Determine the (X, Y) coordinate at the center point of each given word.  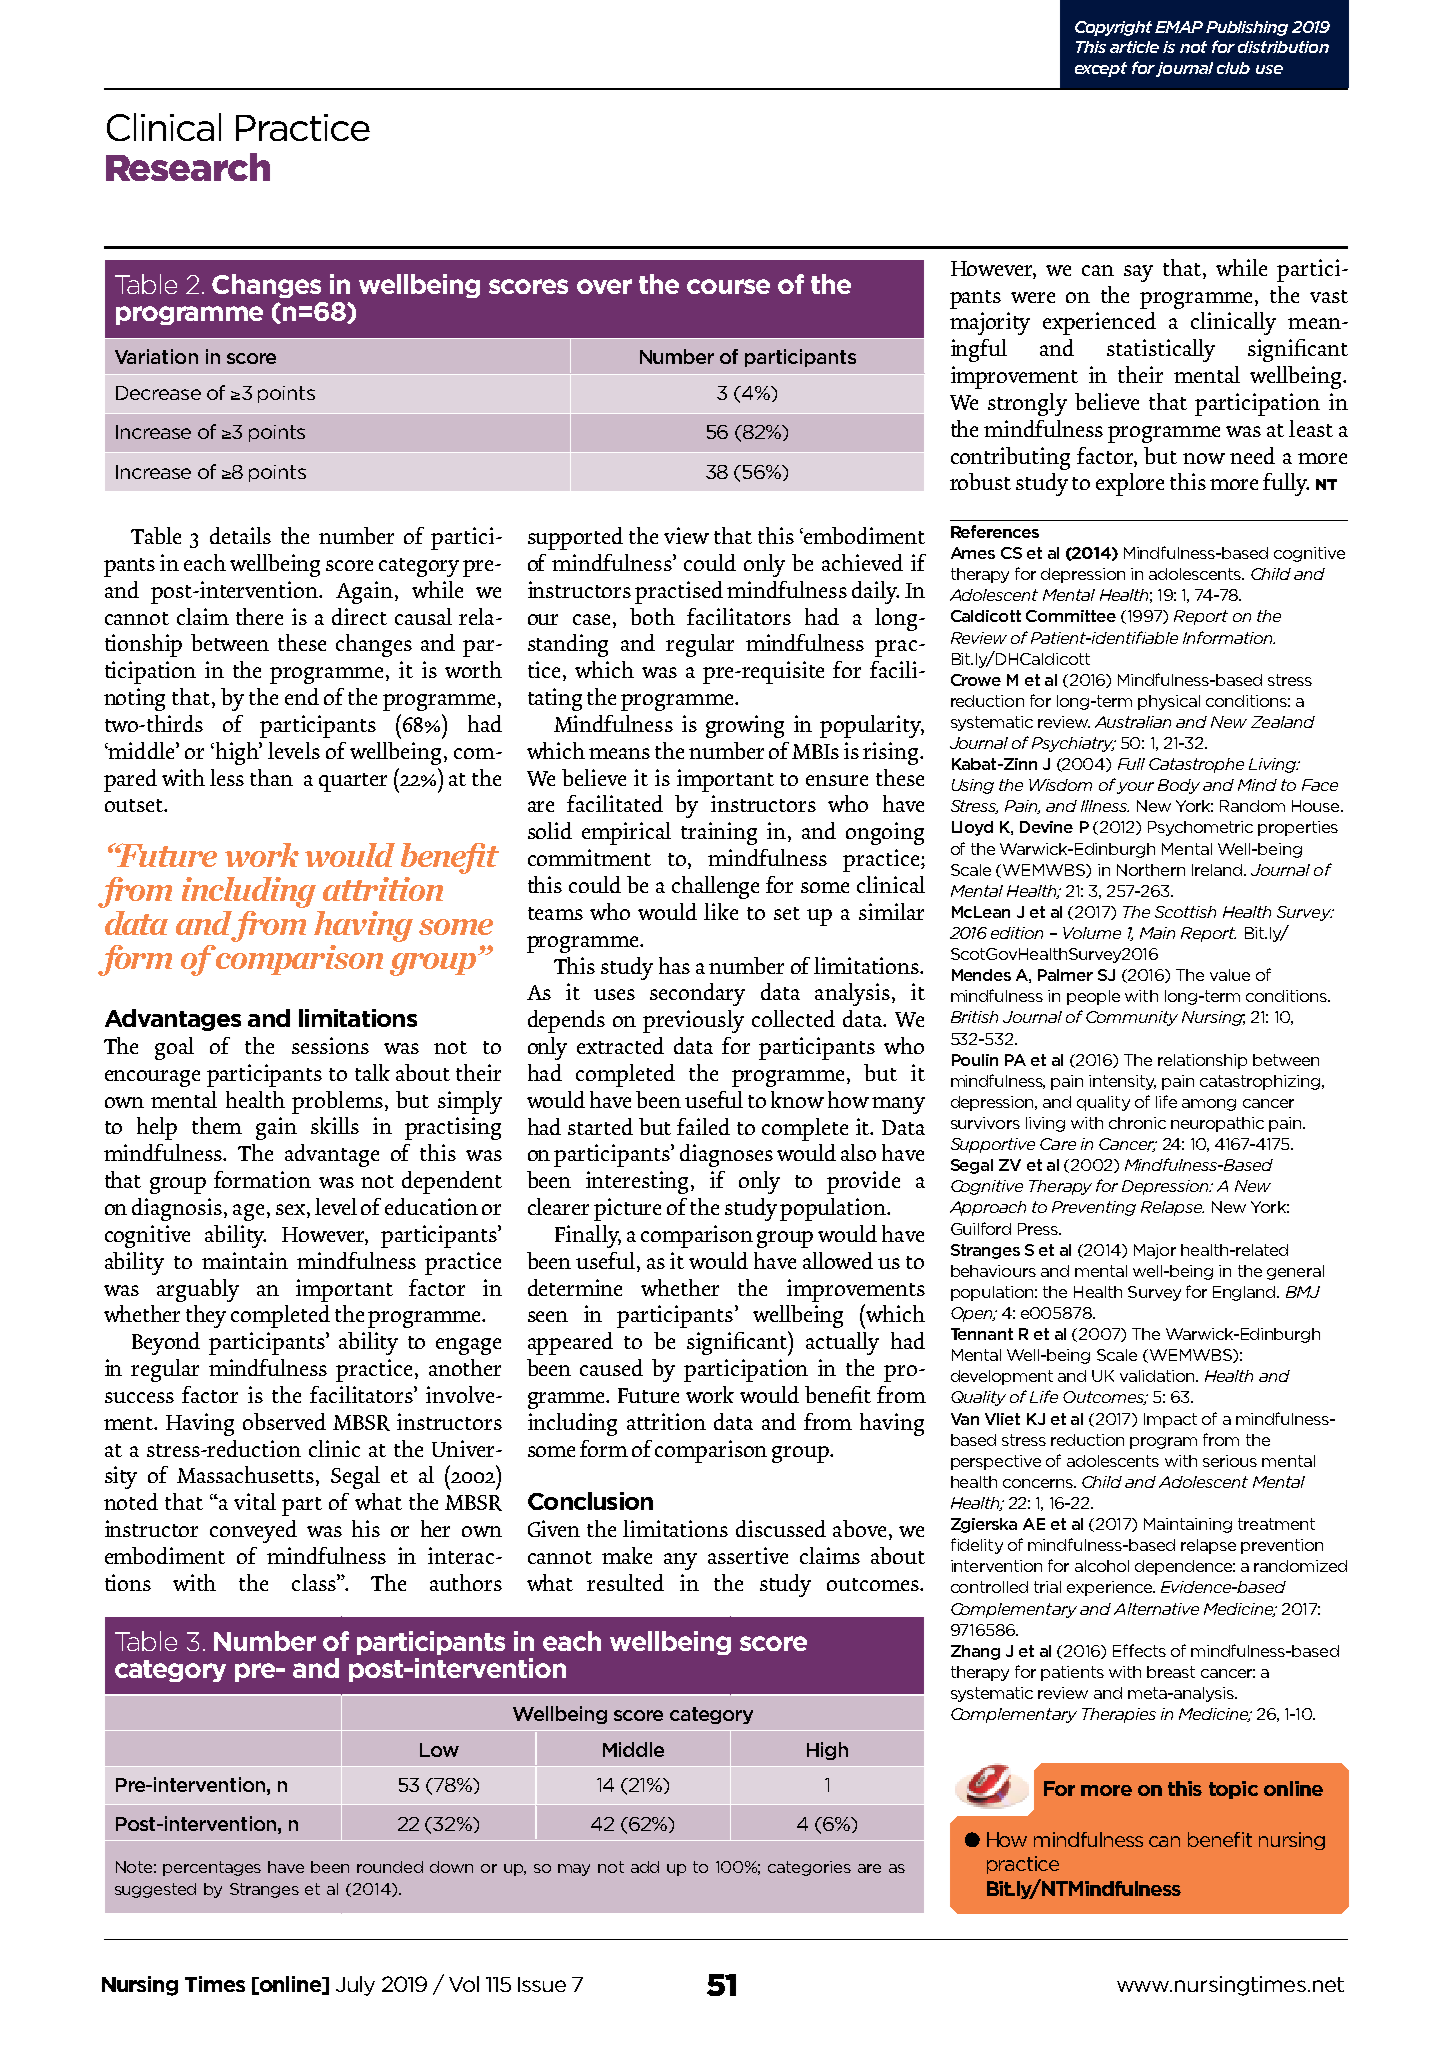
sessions (330, 1045)
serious (1230, 1461)
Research (188, 167)
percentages (212, 1868)
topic (1233, 1790)
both (652, 616)
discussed (781, 1528)
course (728, 286)
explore (1130, 484)
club (1233, 68)
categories (809, 1868)
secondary (697, 994)
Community (1132, 1018)
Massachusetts (247, 1476)
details (240, 535)
